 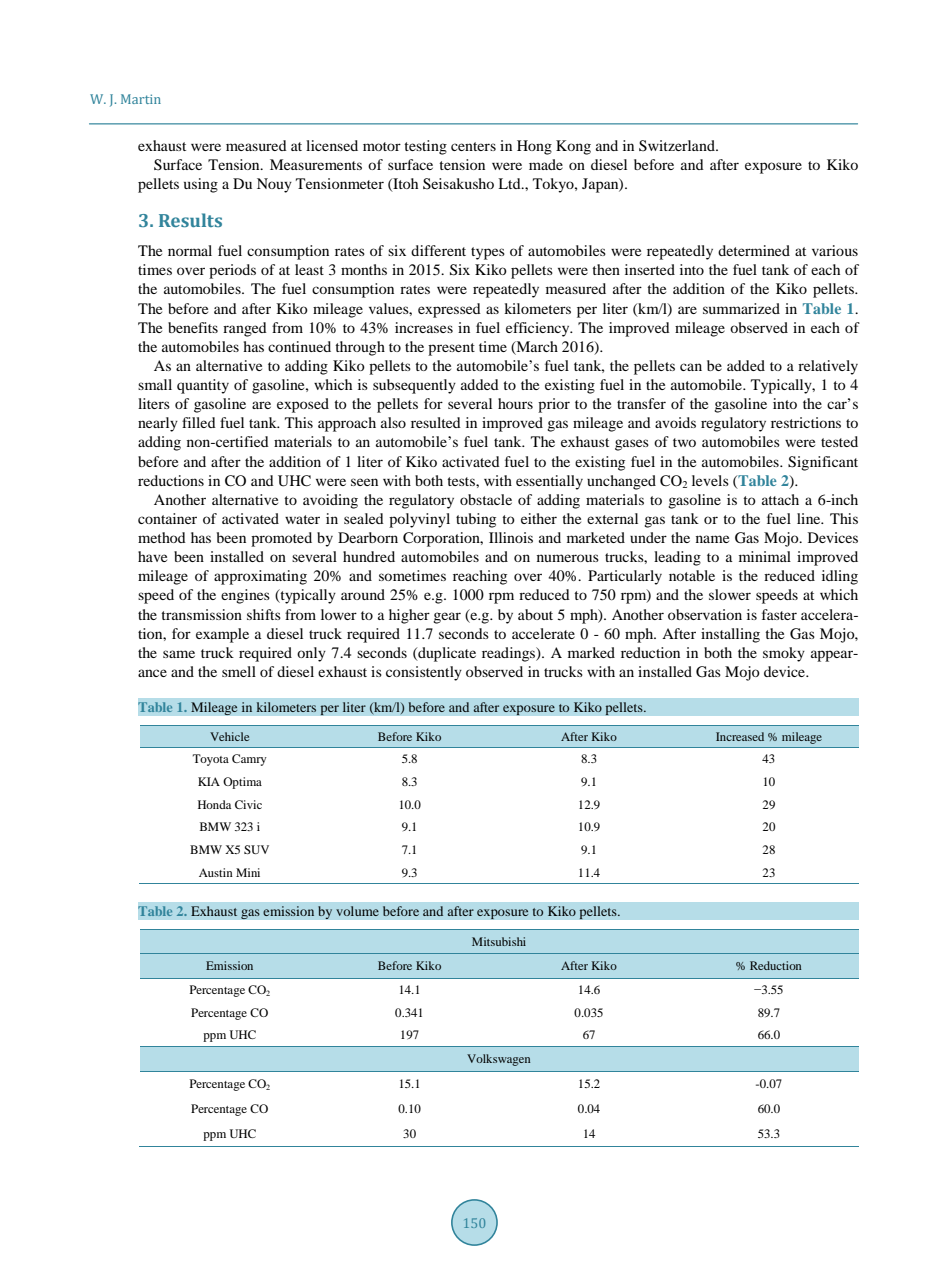 I want to click on Vehicle, so click(x=229, y=736).
